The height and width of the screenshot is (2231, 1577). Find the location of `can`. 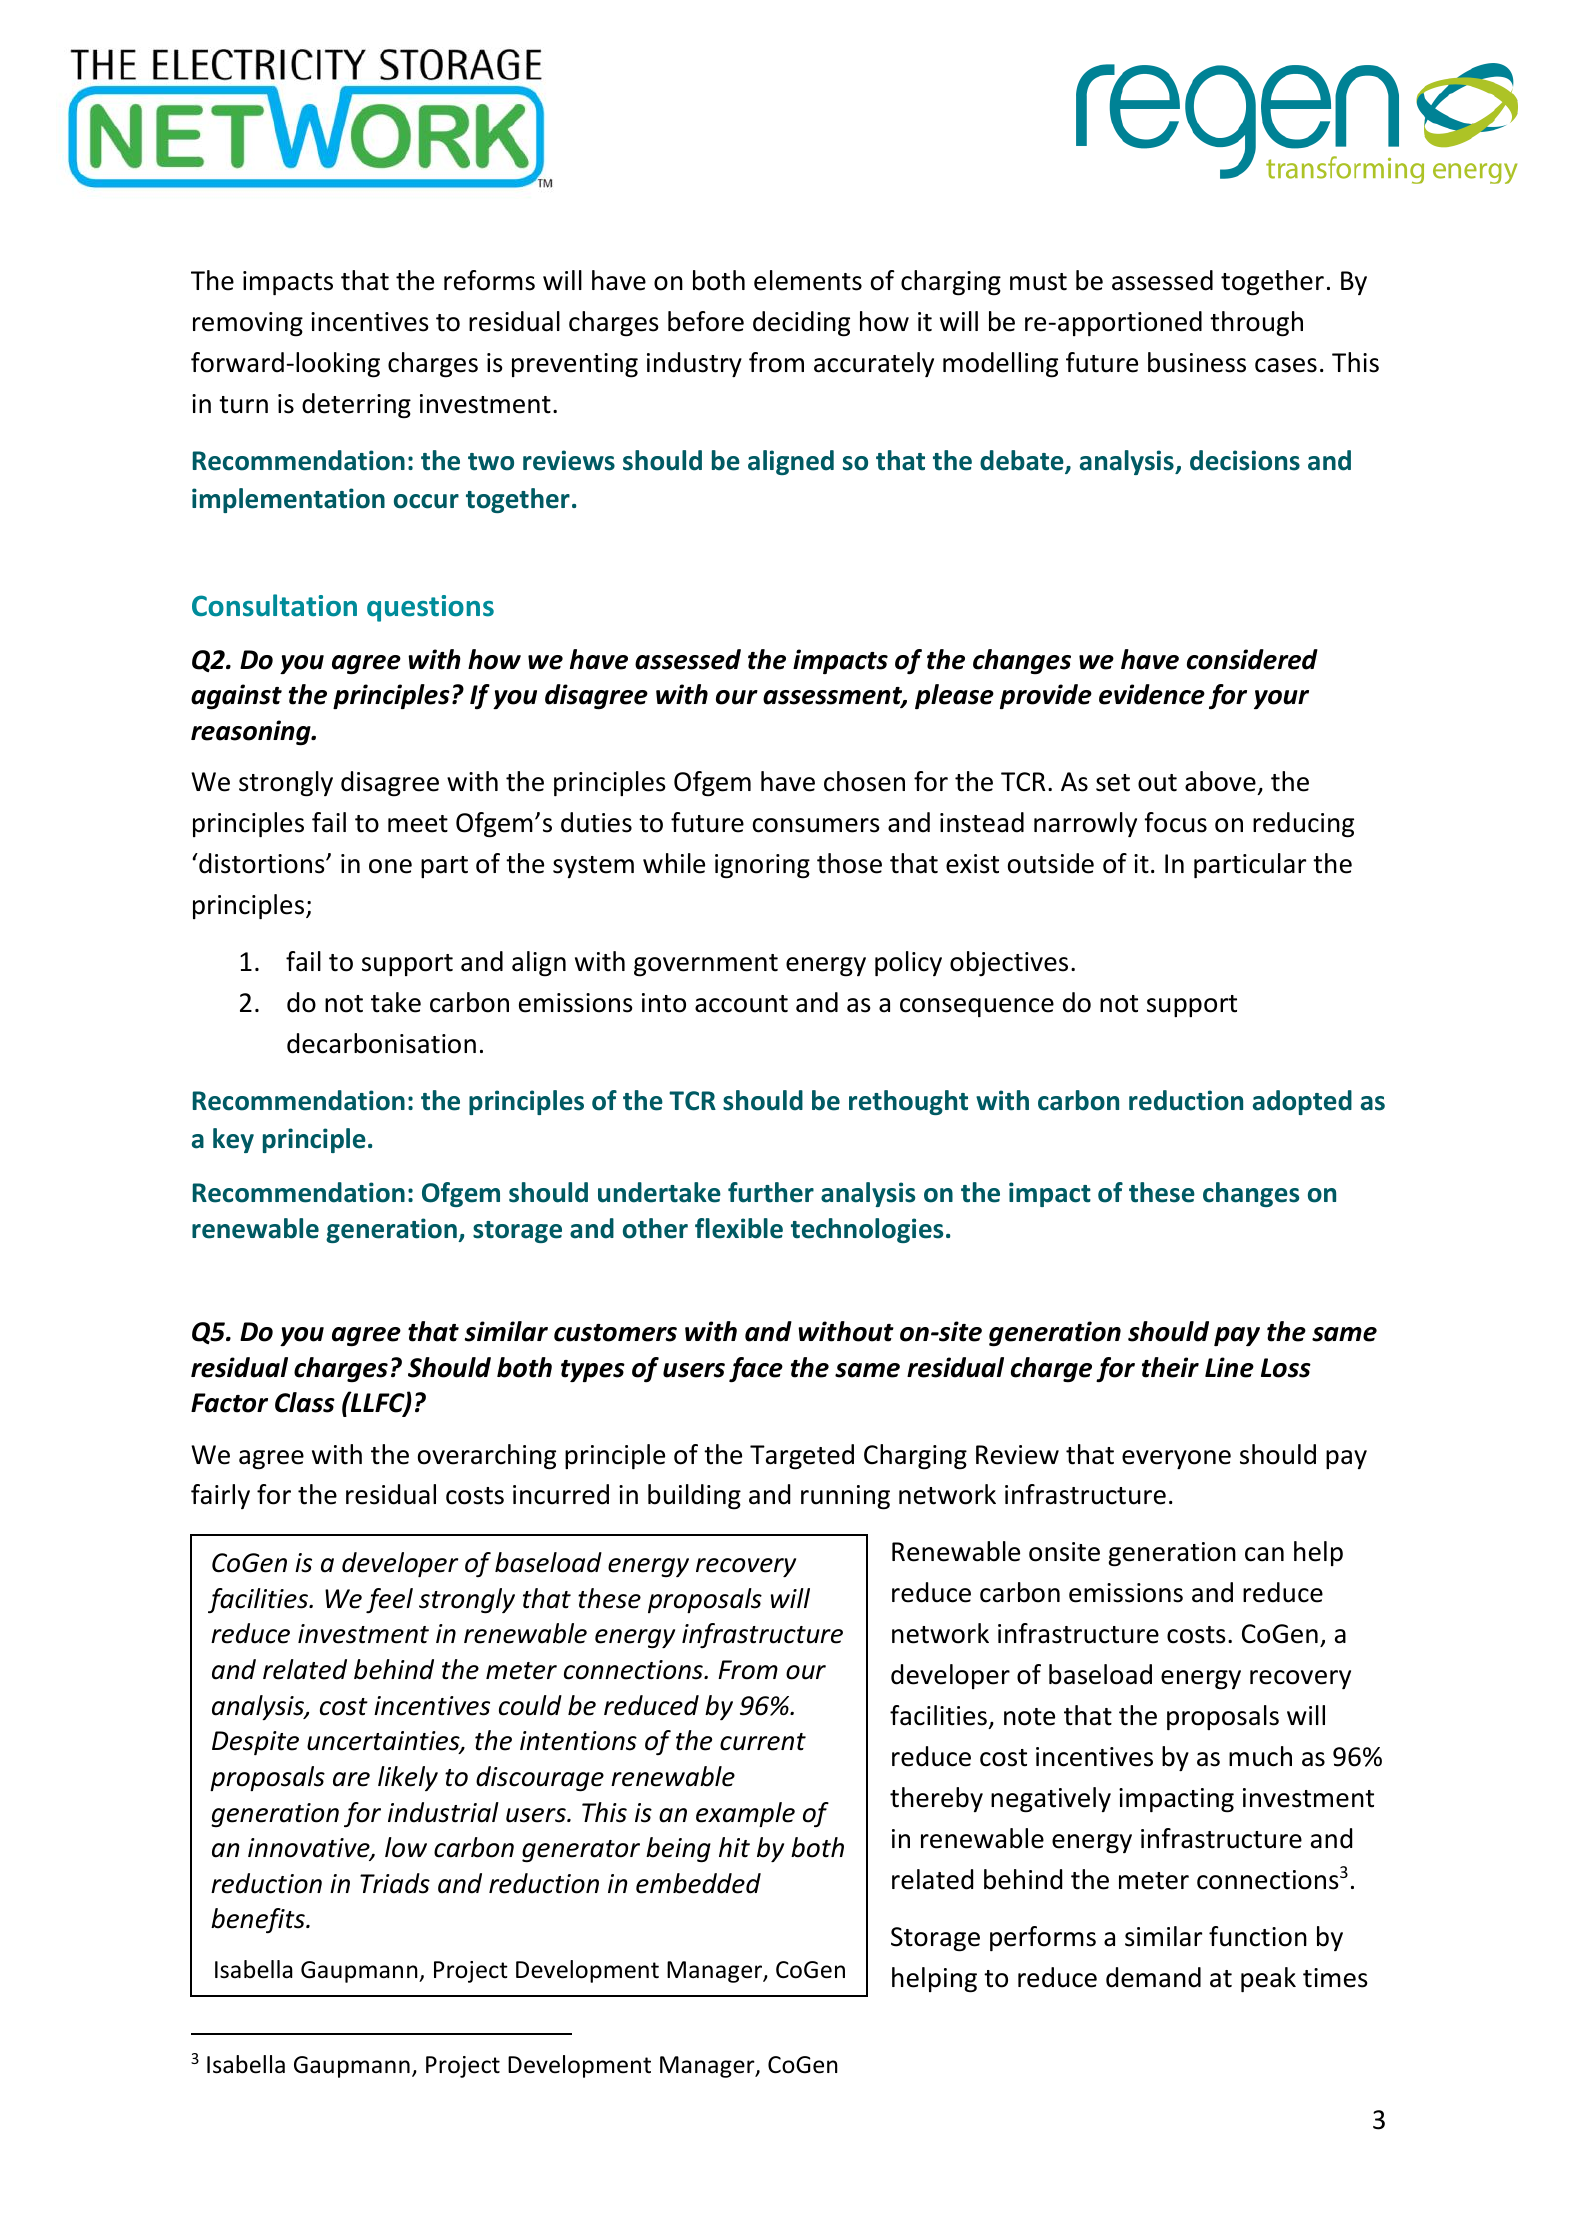

can is located at coordinates (1264, 1554).
